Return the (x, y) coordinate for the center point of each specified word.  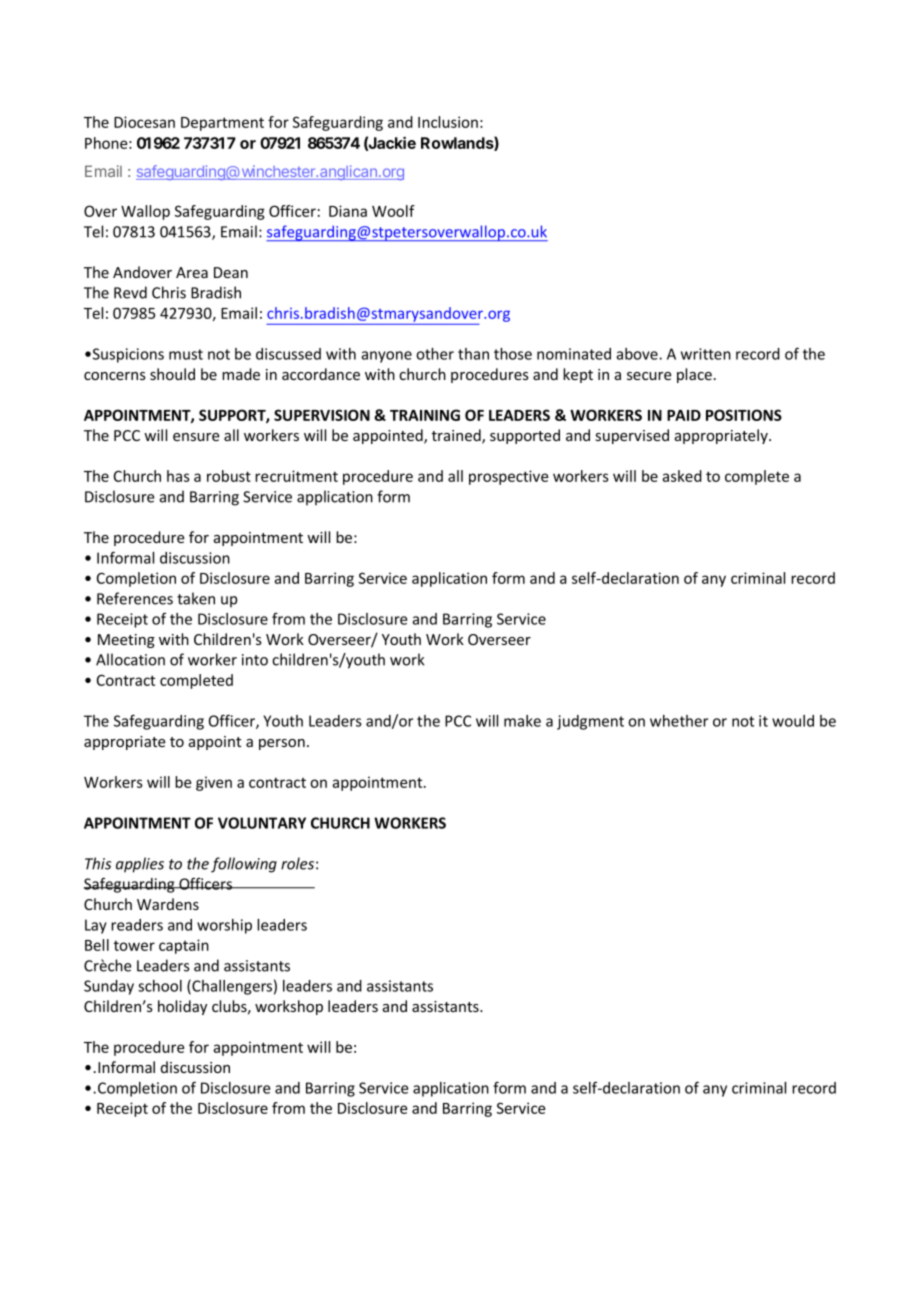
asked (682, 476)
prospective (508, 477)
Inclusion (448, 122)
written (706, 354)
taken (196, 598)
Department (222, 124)
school (160, 986)
